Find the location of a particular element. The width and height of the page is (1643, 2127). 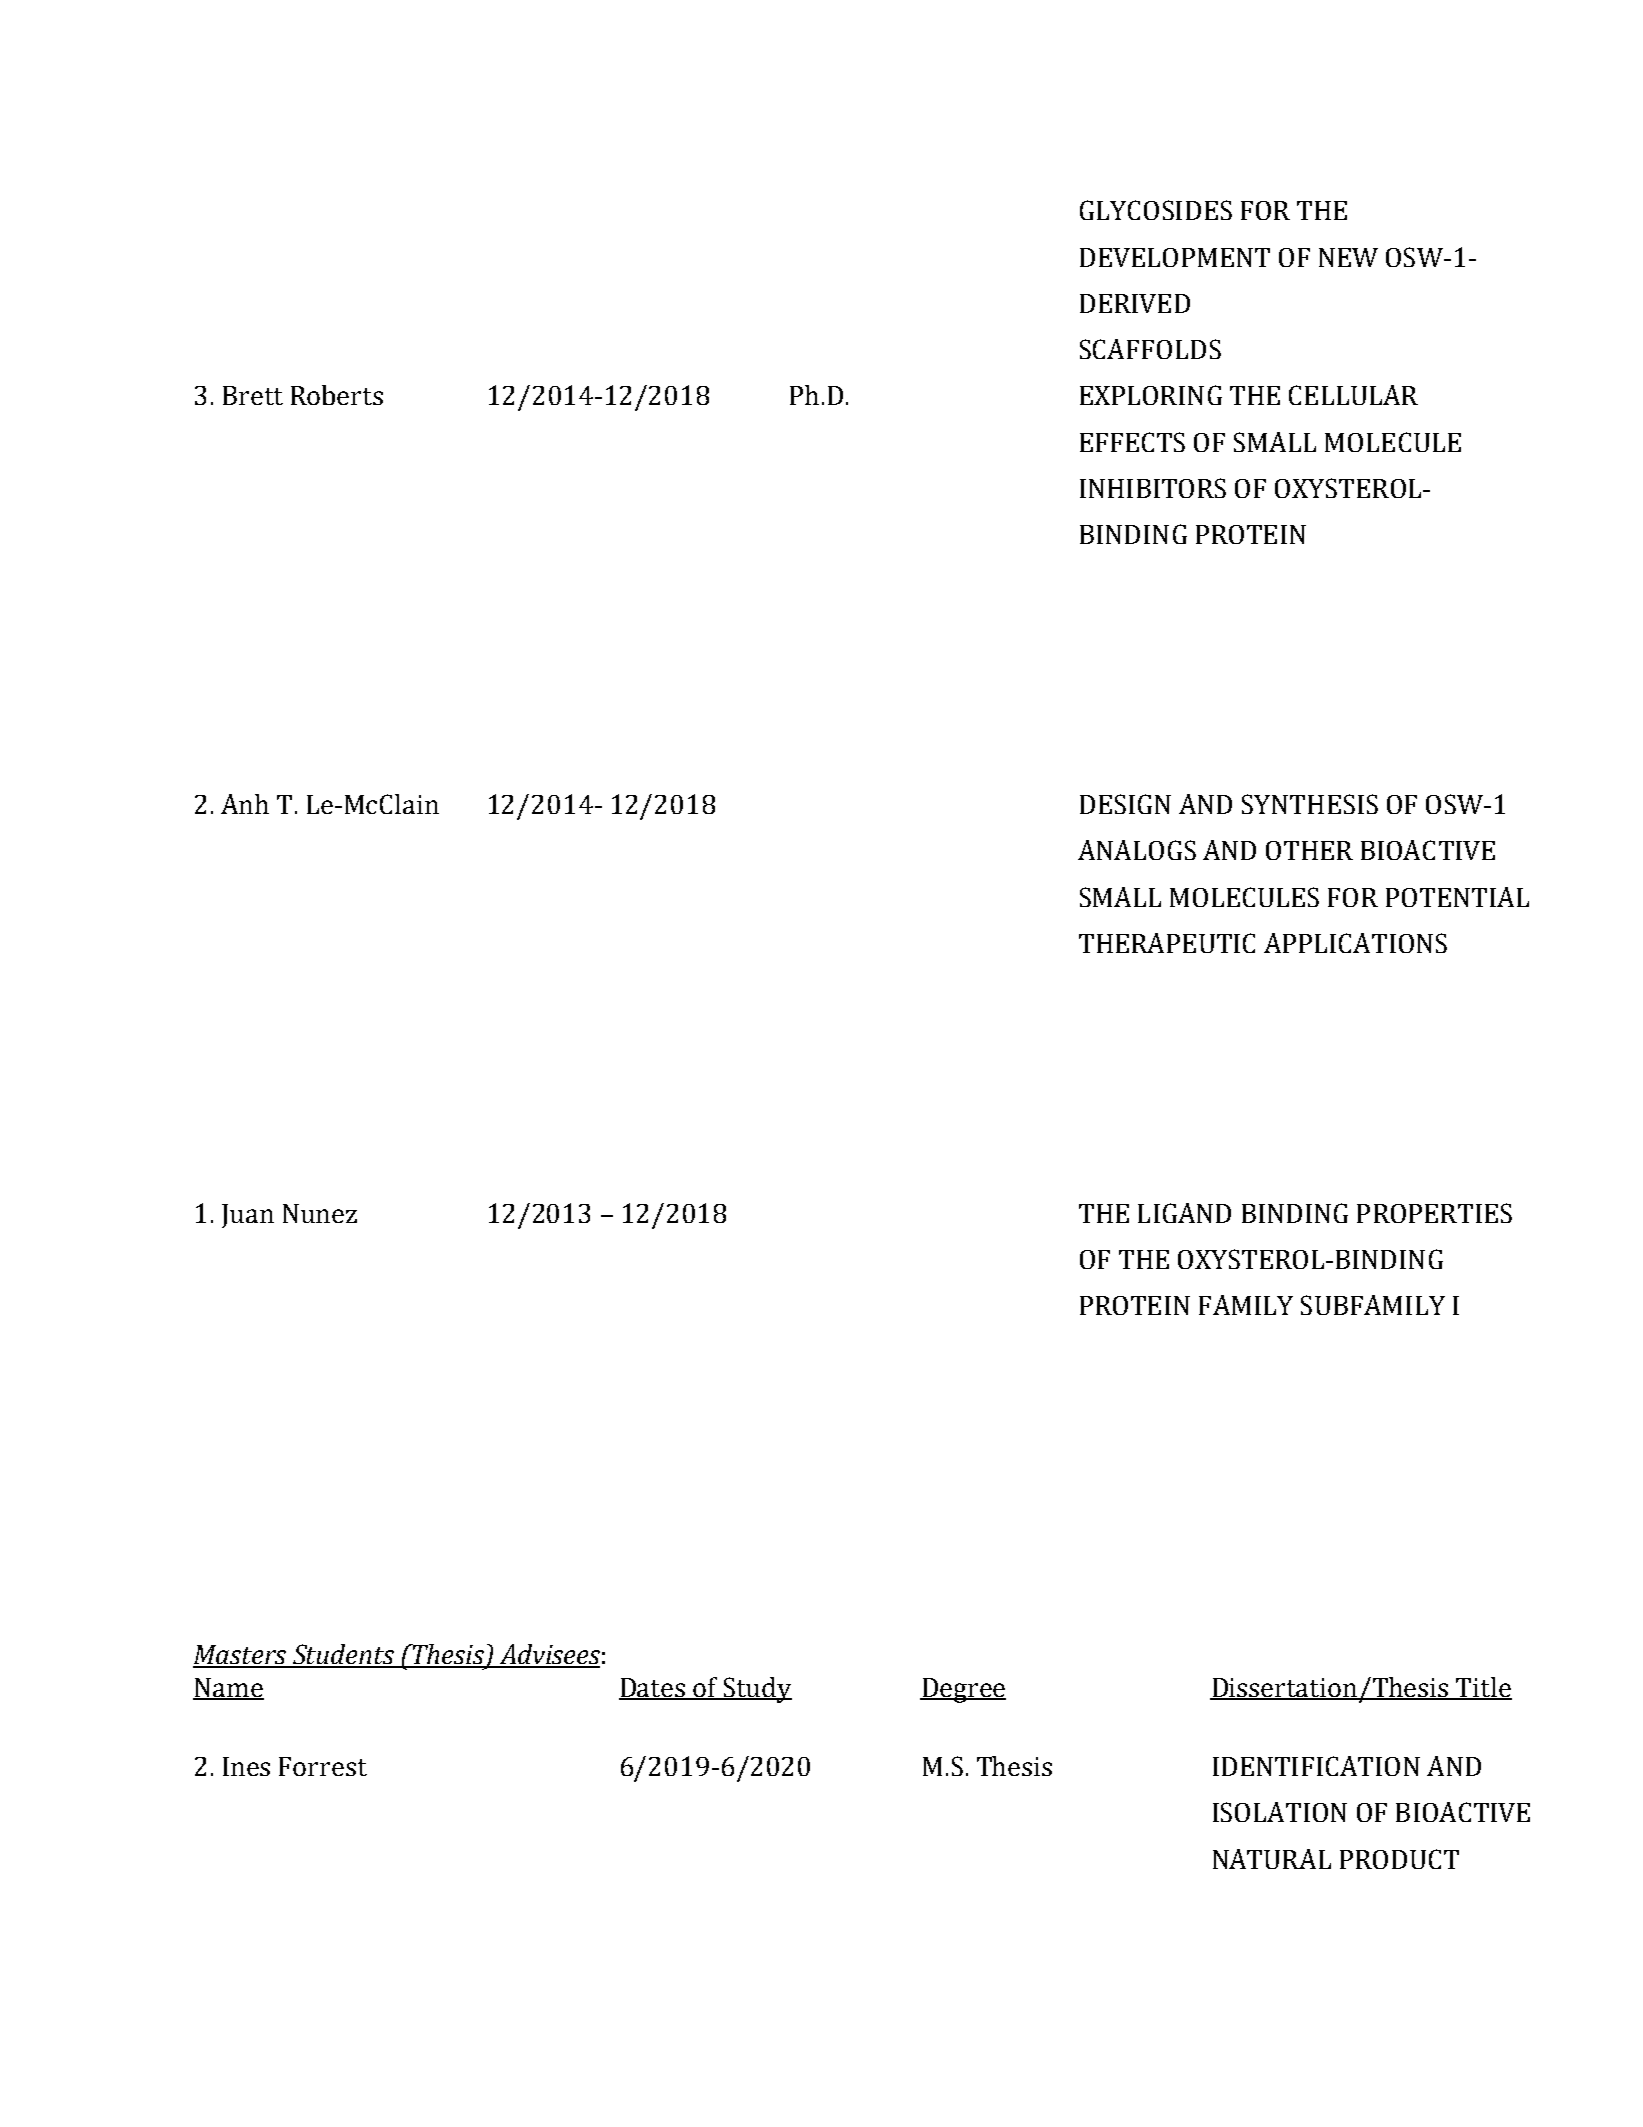

ISOLATION is located at coordinates (1280, 1812).
